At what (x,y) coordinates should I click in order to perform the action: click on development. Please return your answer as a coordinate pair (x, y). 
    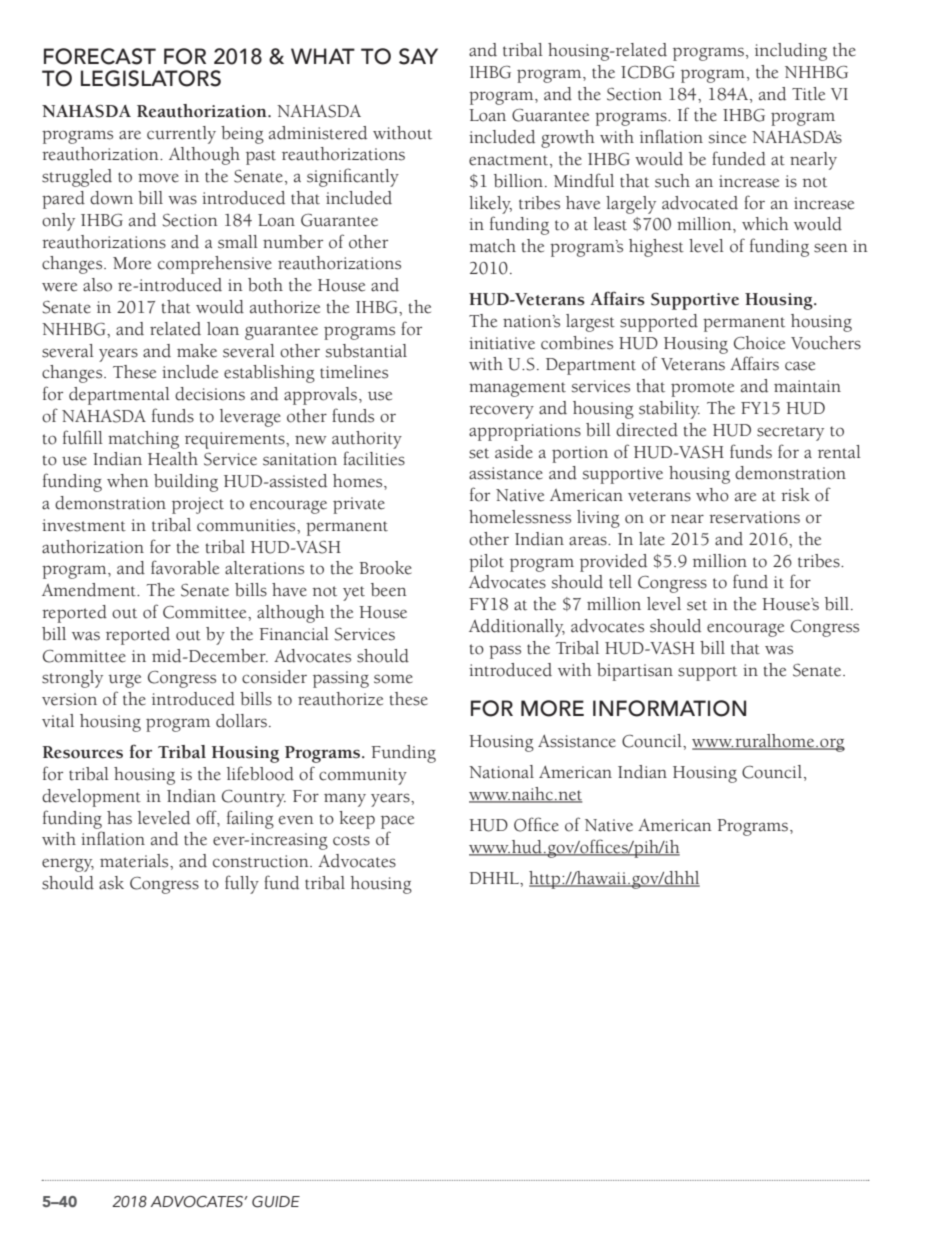
    Looking at the image, I should click on (91, 798).
